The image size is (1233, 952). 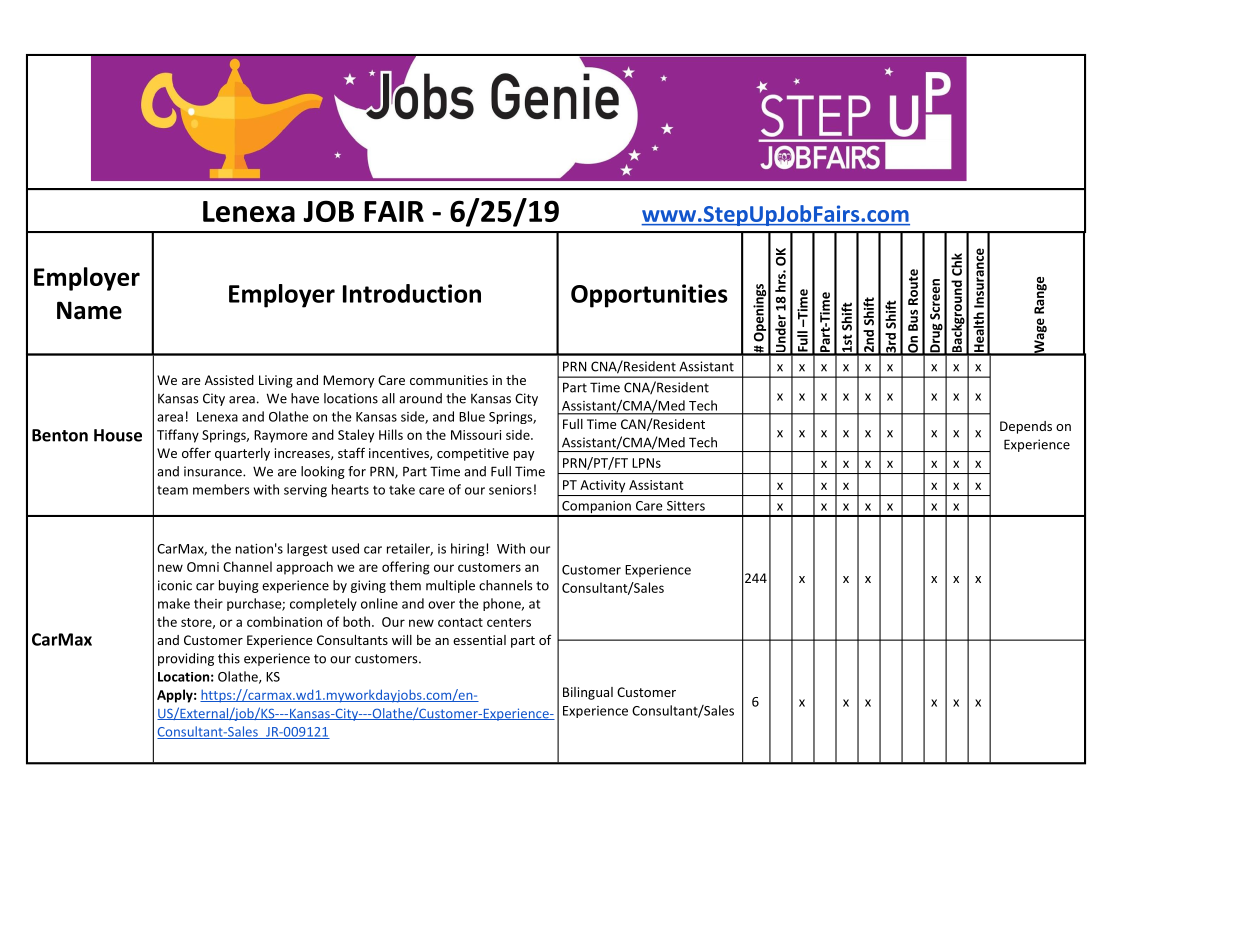 I want to click on team, so click(x=172, y=490).
